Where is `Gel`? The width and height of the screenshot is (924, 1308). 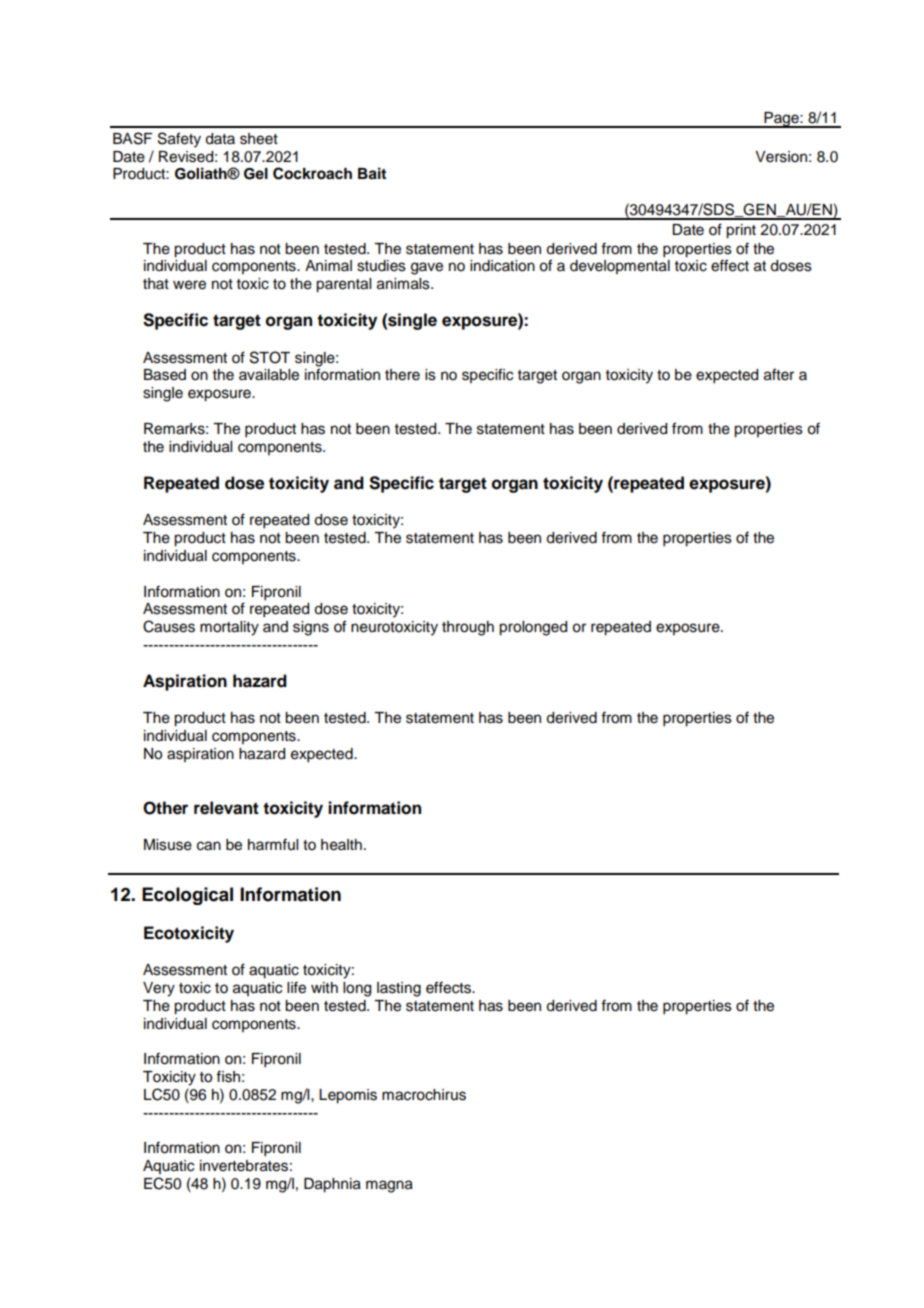 Gel is located at coordinates (256, 174).
